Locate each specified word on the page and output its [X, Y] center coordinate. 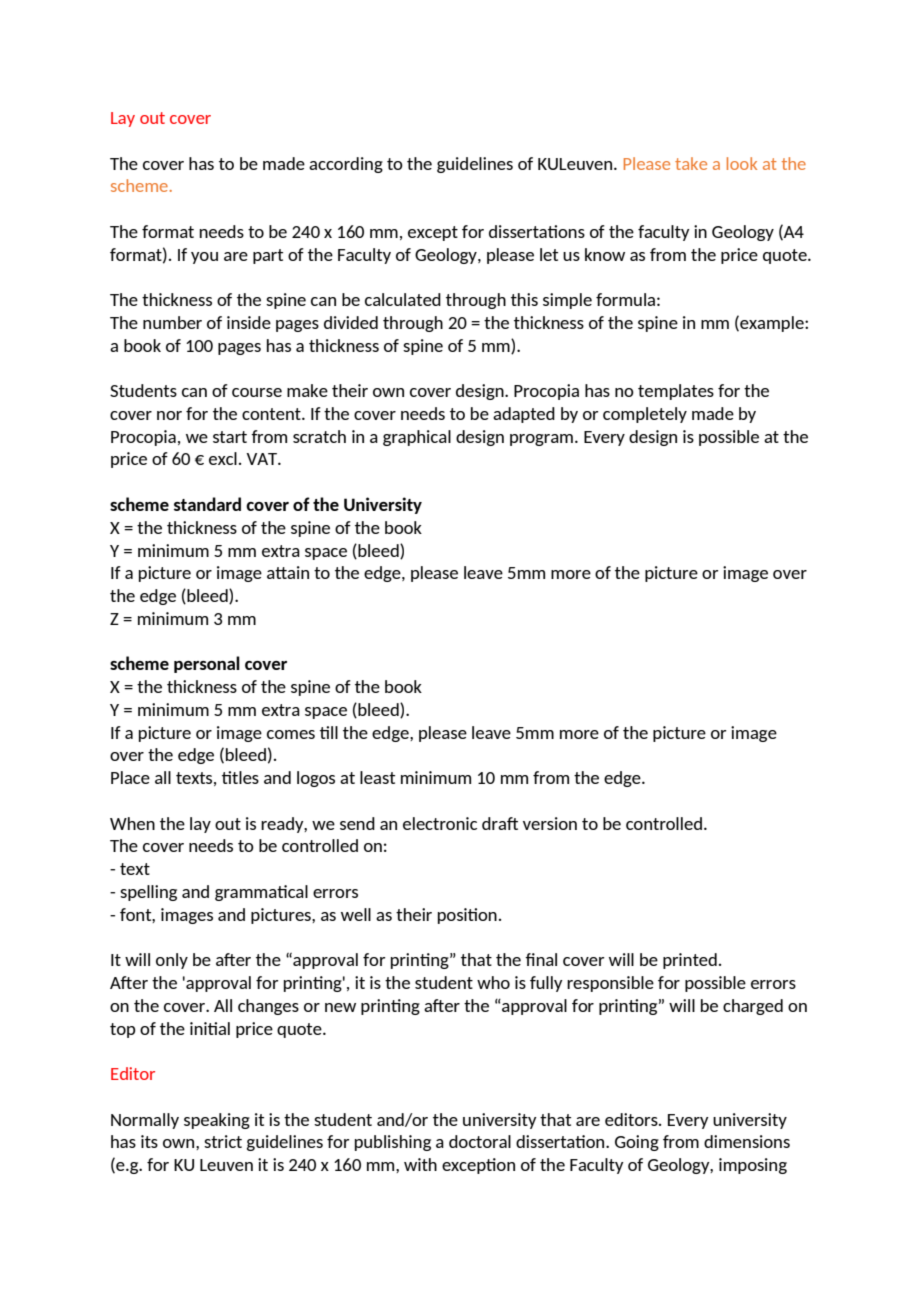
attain [288, 572]
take [691, 163]
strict [223, 1141]
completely [645, 415]
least [377, 777]
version [550, 823]
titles [240, 777]
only [172, 961]
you [204, 258]
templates [676, 392]
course [257, 392]
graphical [417, 438]
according [346, 165]
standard [207, 504]
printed [690, 961]
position [467, 916]
